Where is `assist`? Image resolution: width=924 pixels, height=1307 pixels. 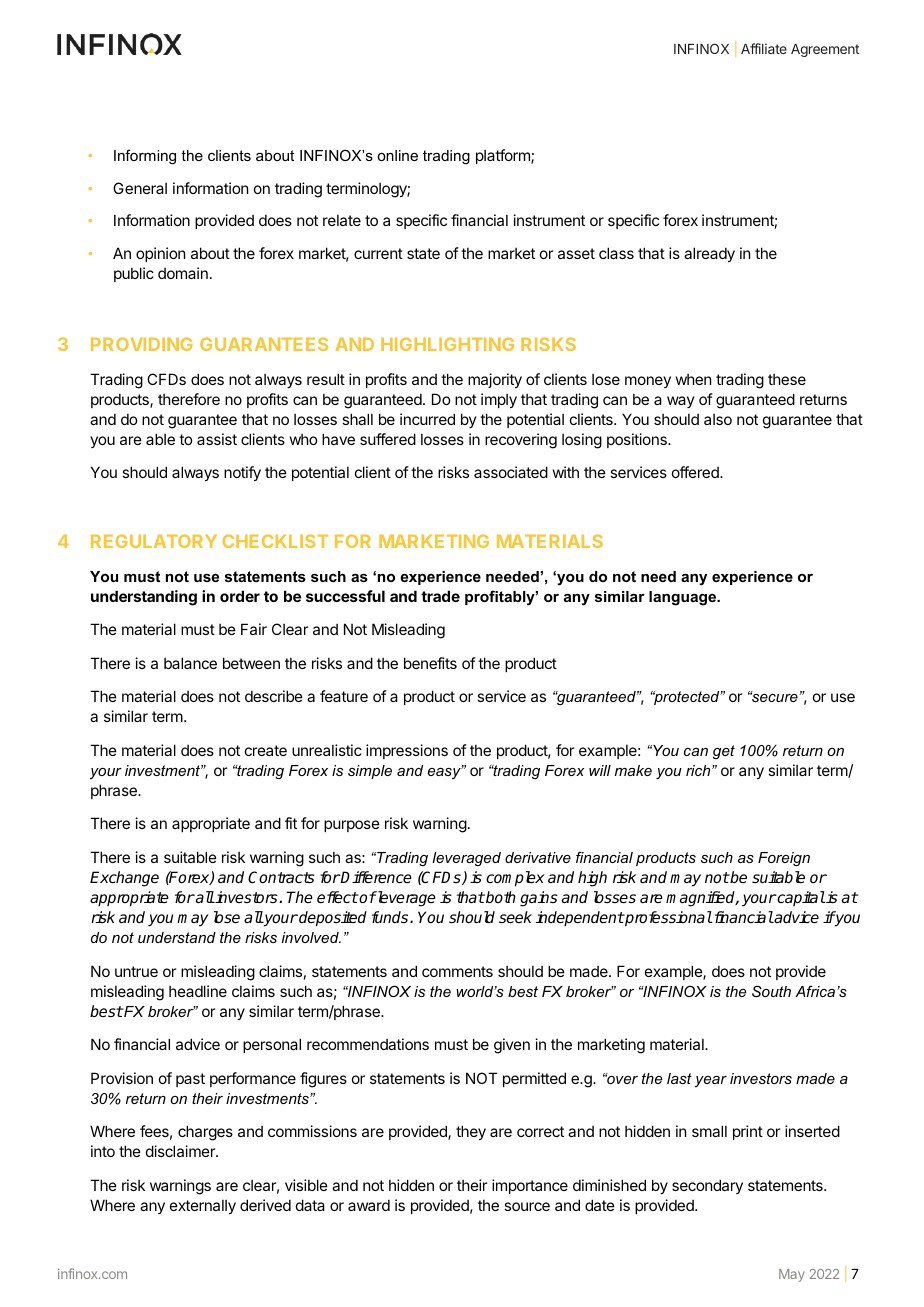
assist is located at coordinates (217, 439).
